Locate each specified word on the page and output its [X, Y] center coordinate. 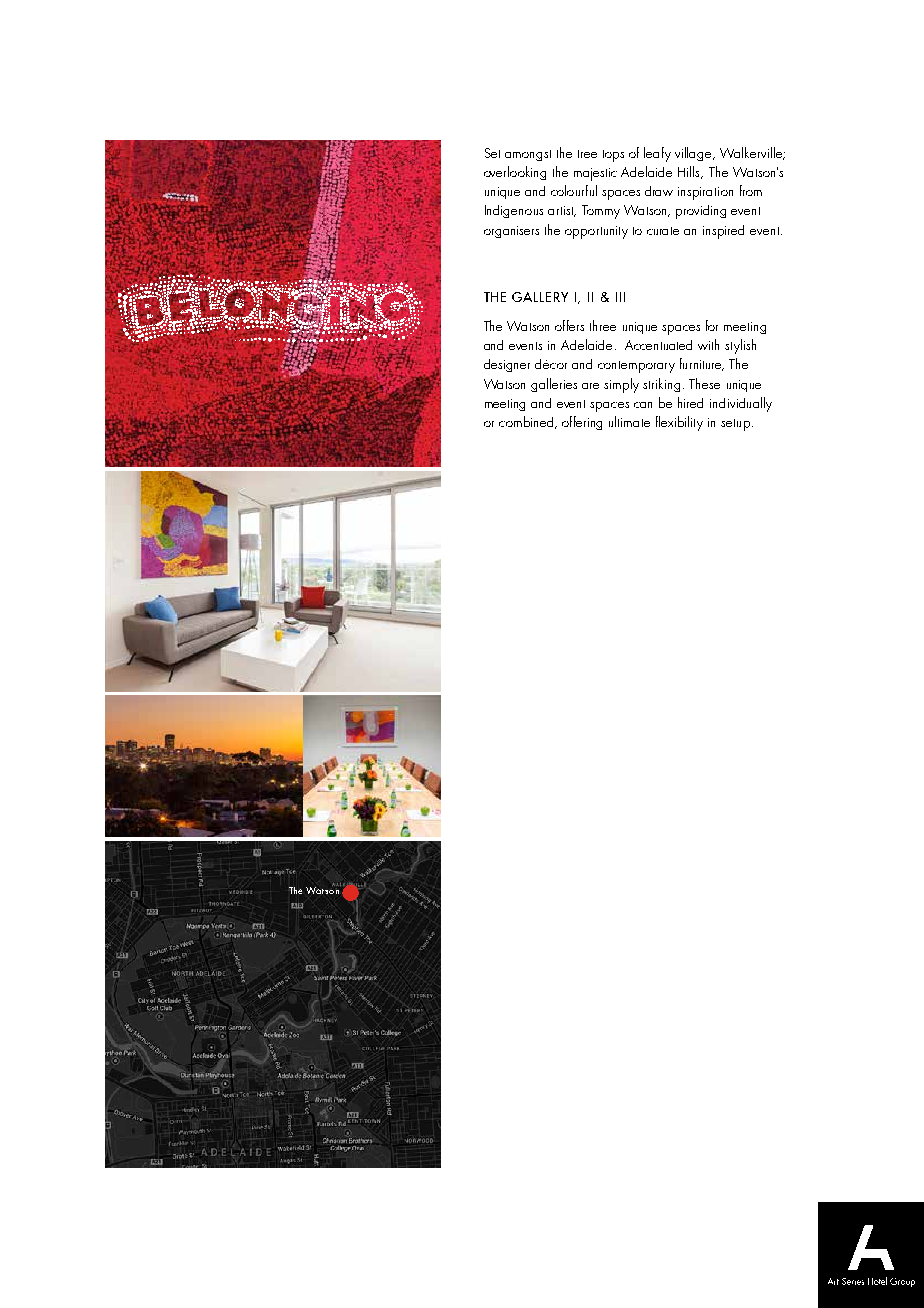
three [603, 325]
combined [527, 422]
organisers [511, 232]
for [712, 325]
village [694, 154]
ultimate [629, 421]
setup [735, 425]
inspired [723, 232]
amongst [528, 155]
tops [613, 156]
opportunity [596, 232]
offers [569, 325]
